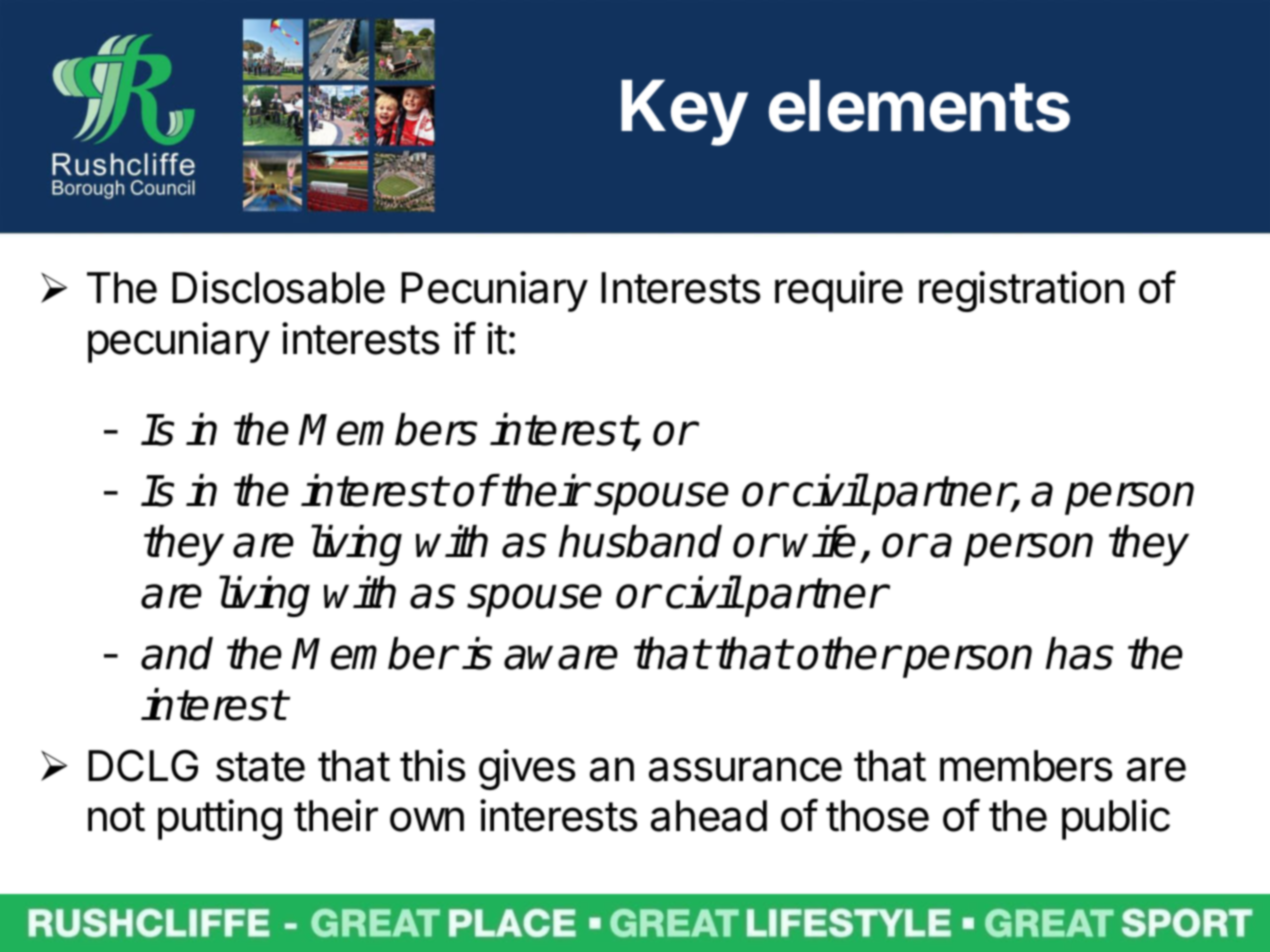  Describe the element at coordinates (1021, 291) in the screenshot. I see `registration` at that location.
